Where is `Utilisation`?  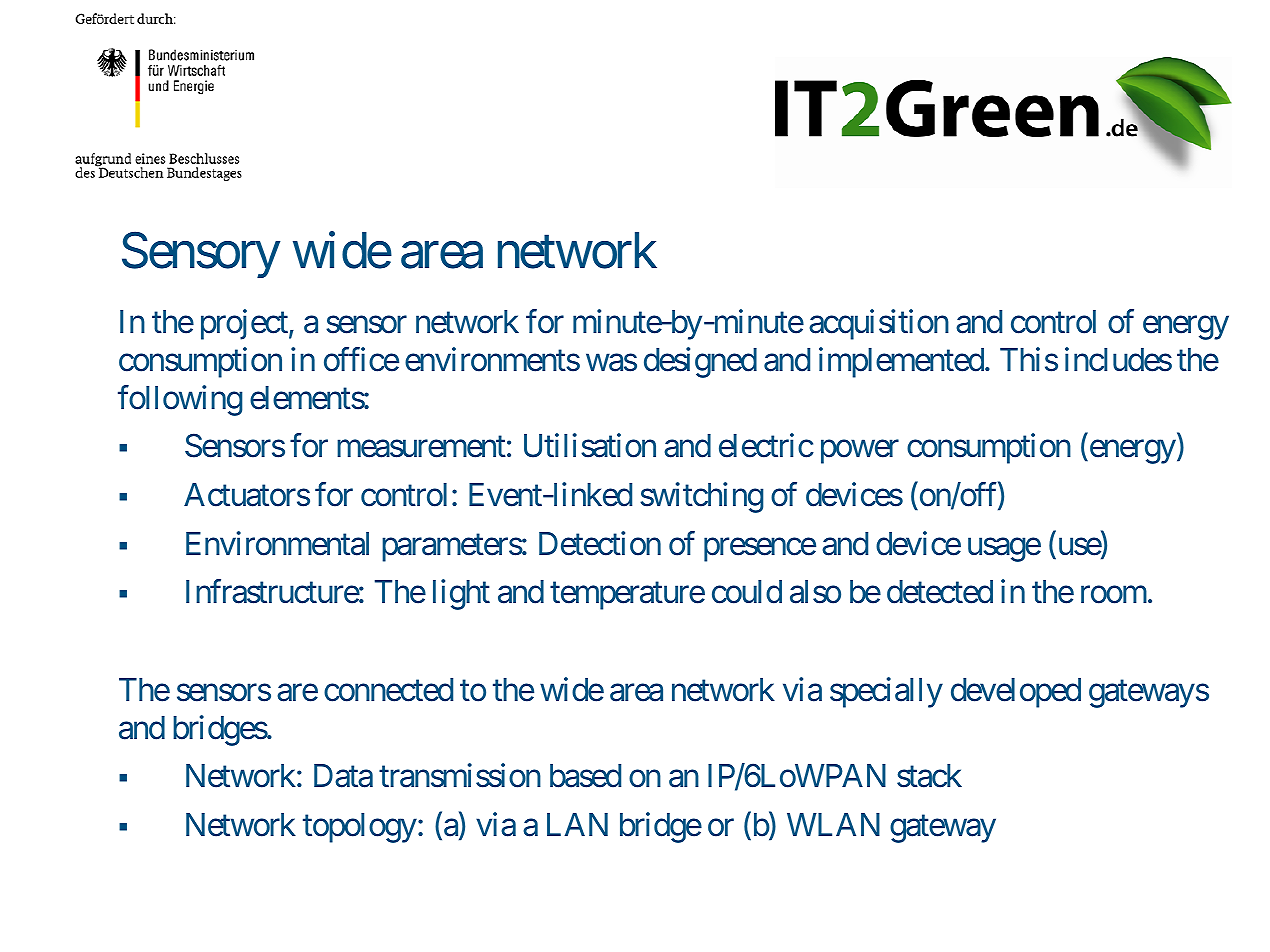 Utilisation is located at coordinates (590, 446).
